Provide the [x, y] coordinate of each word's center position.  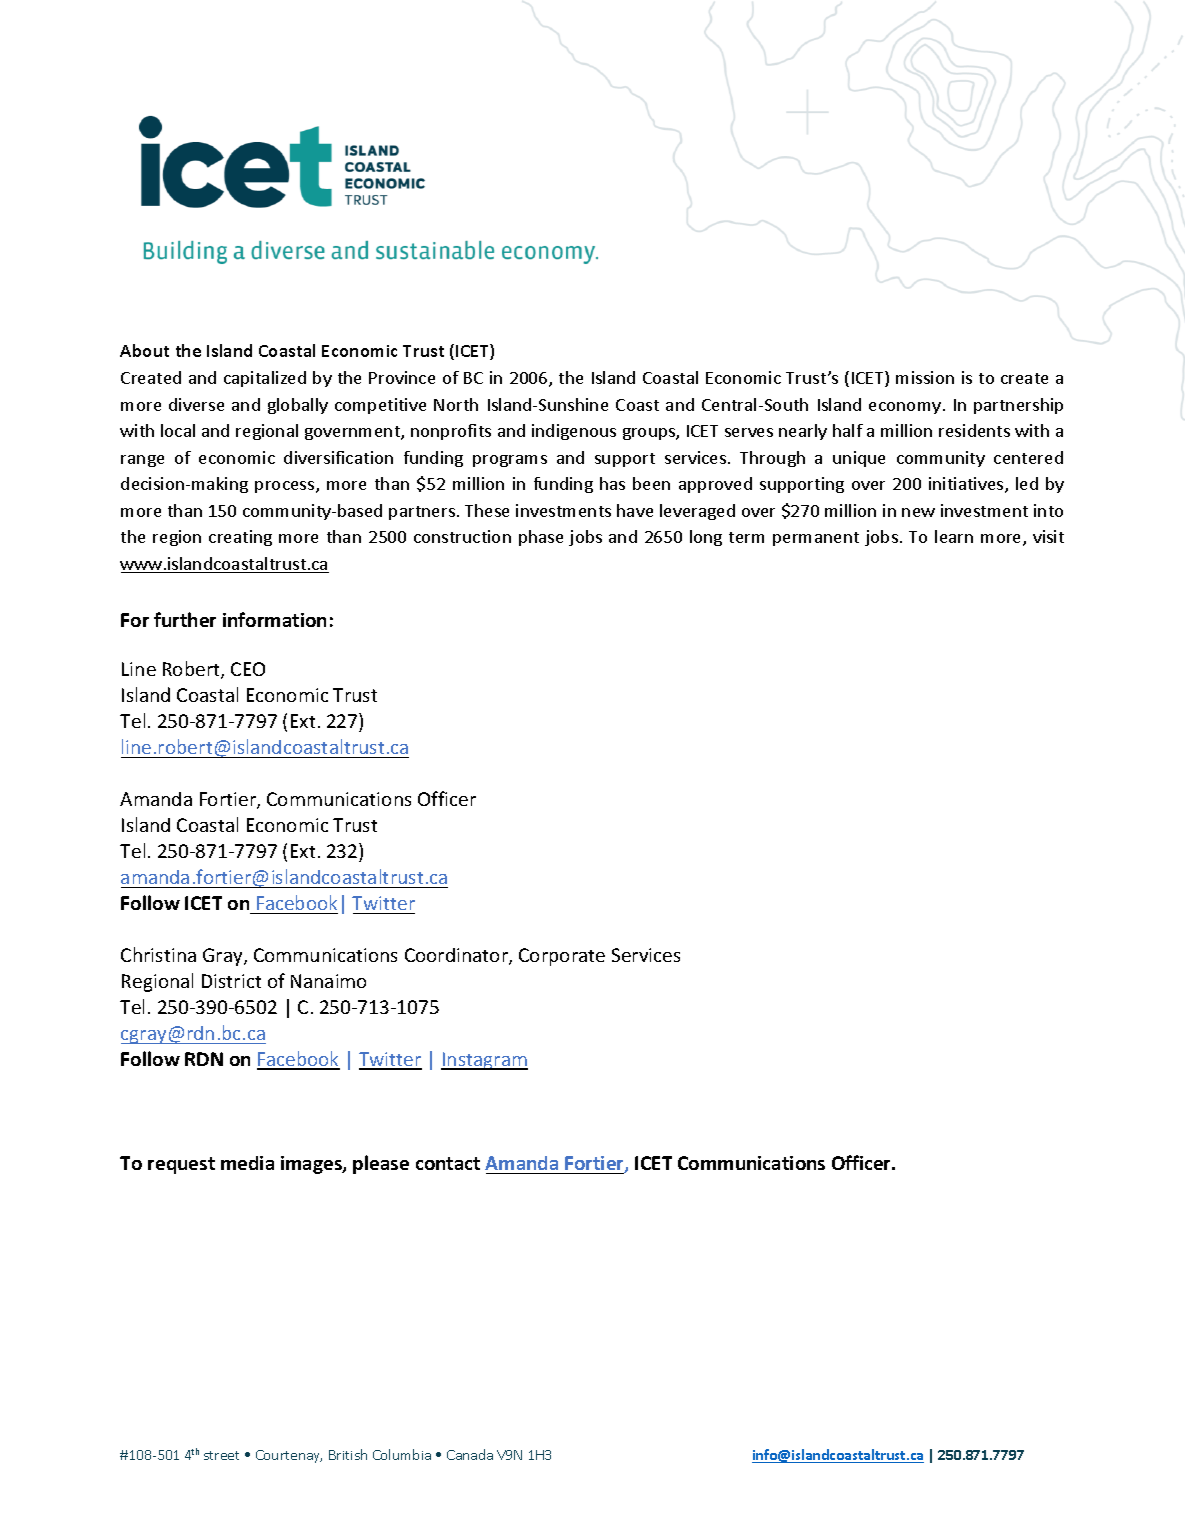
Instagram [484, 1061]
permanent [816, 539]
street [221, 1455]
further [185, 619]
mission [925, 377]
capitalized [265, 379]
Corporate [562, 957]
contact [448, 1163]
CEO [248, 669]
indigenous [574, 432]
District [231, 981]
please [381, 1164]
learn [954, 536]
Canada [470, 1454]
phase [541, 538]
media [247, 1163]
